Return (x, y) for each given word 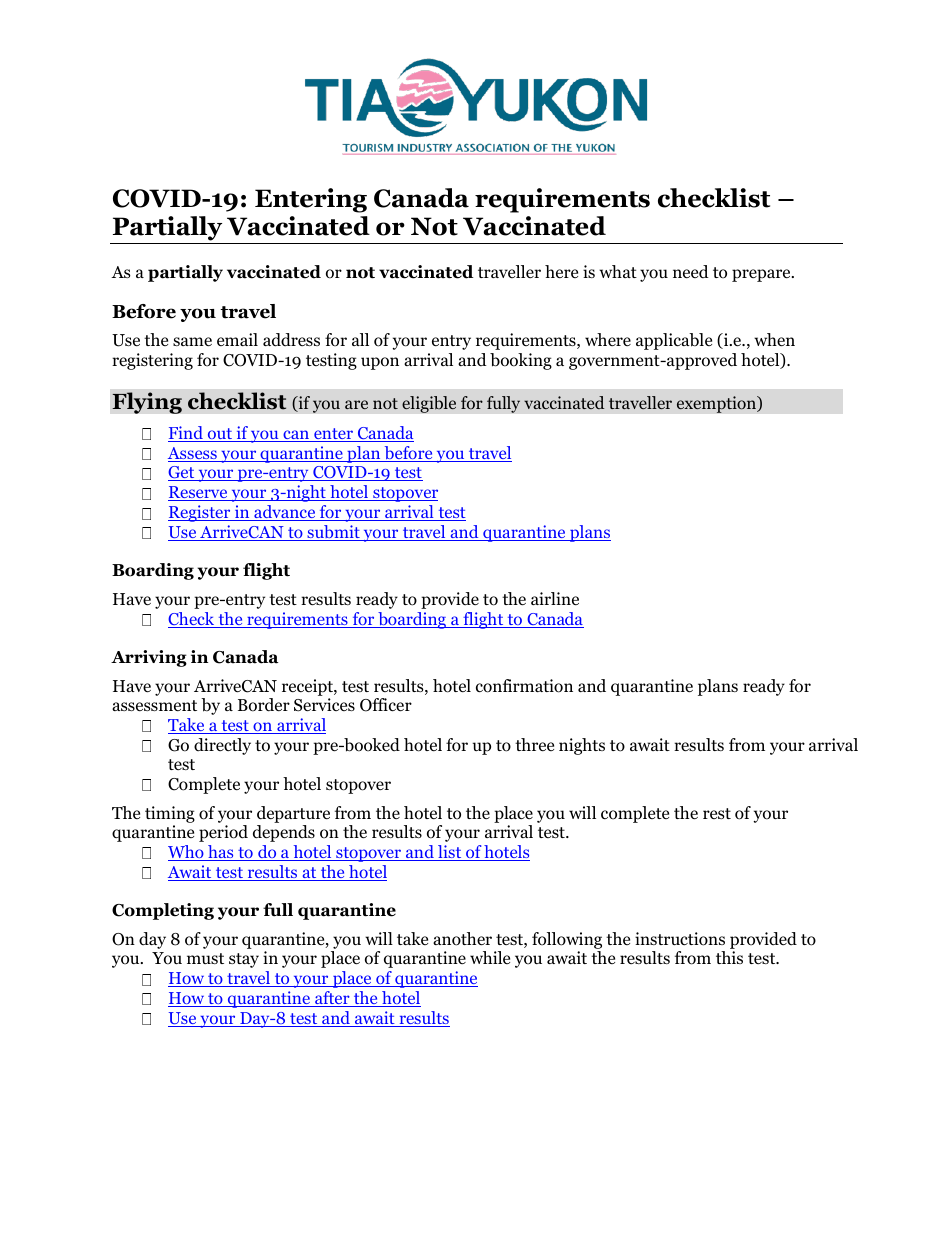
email (237, 339)
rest (717, 813)
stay (244, 960)
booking (521, 361)
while (490, 957)
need (691, 271)
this (729, 957)
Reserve (199, 493)
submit (333, 533)
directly (222, 746)
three (534, 744)
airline (555, 598)
